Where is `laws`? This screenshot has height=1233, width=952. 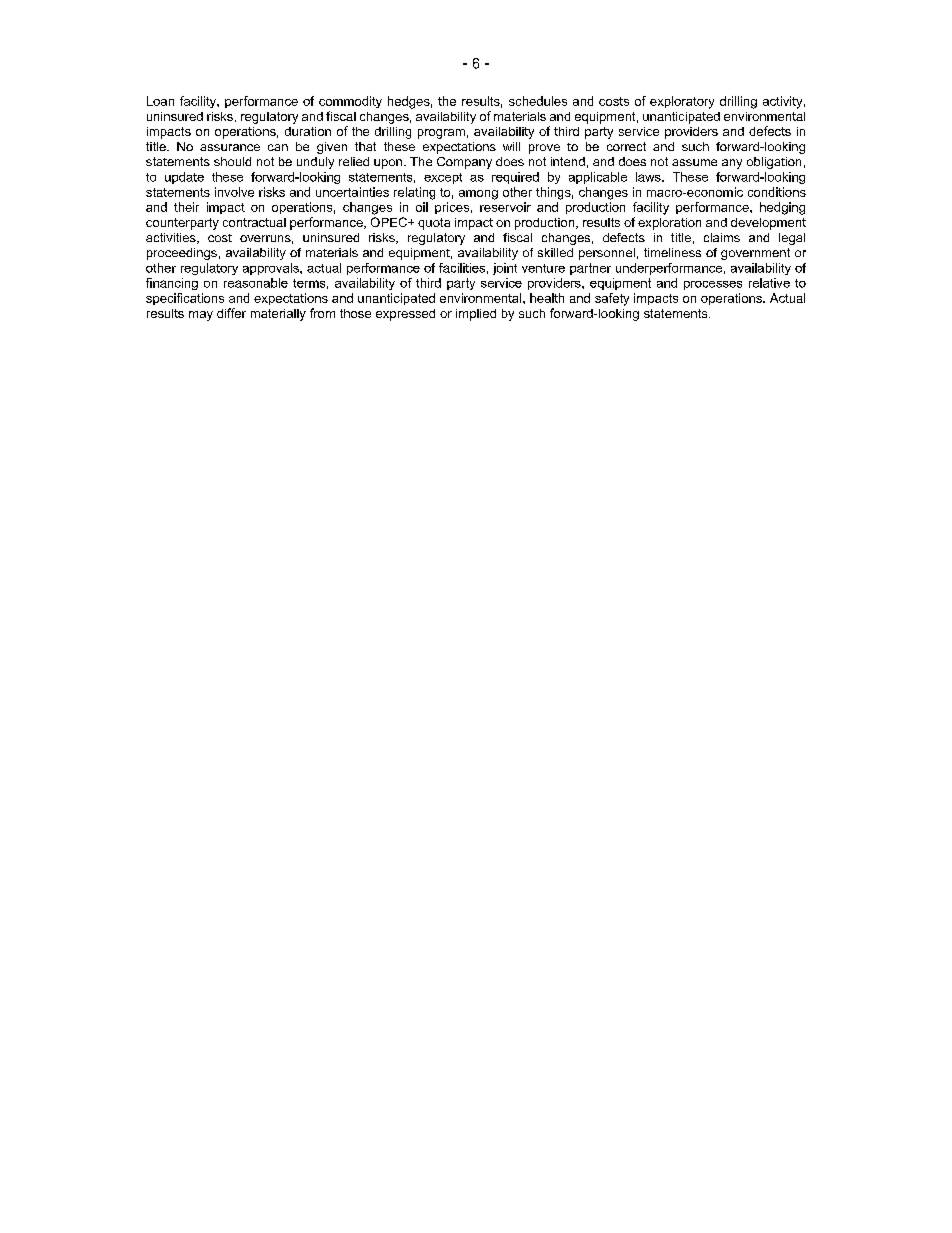
laws is located at coordinates (649, 177).
